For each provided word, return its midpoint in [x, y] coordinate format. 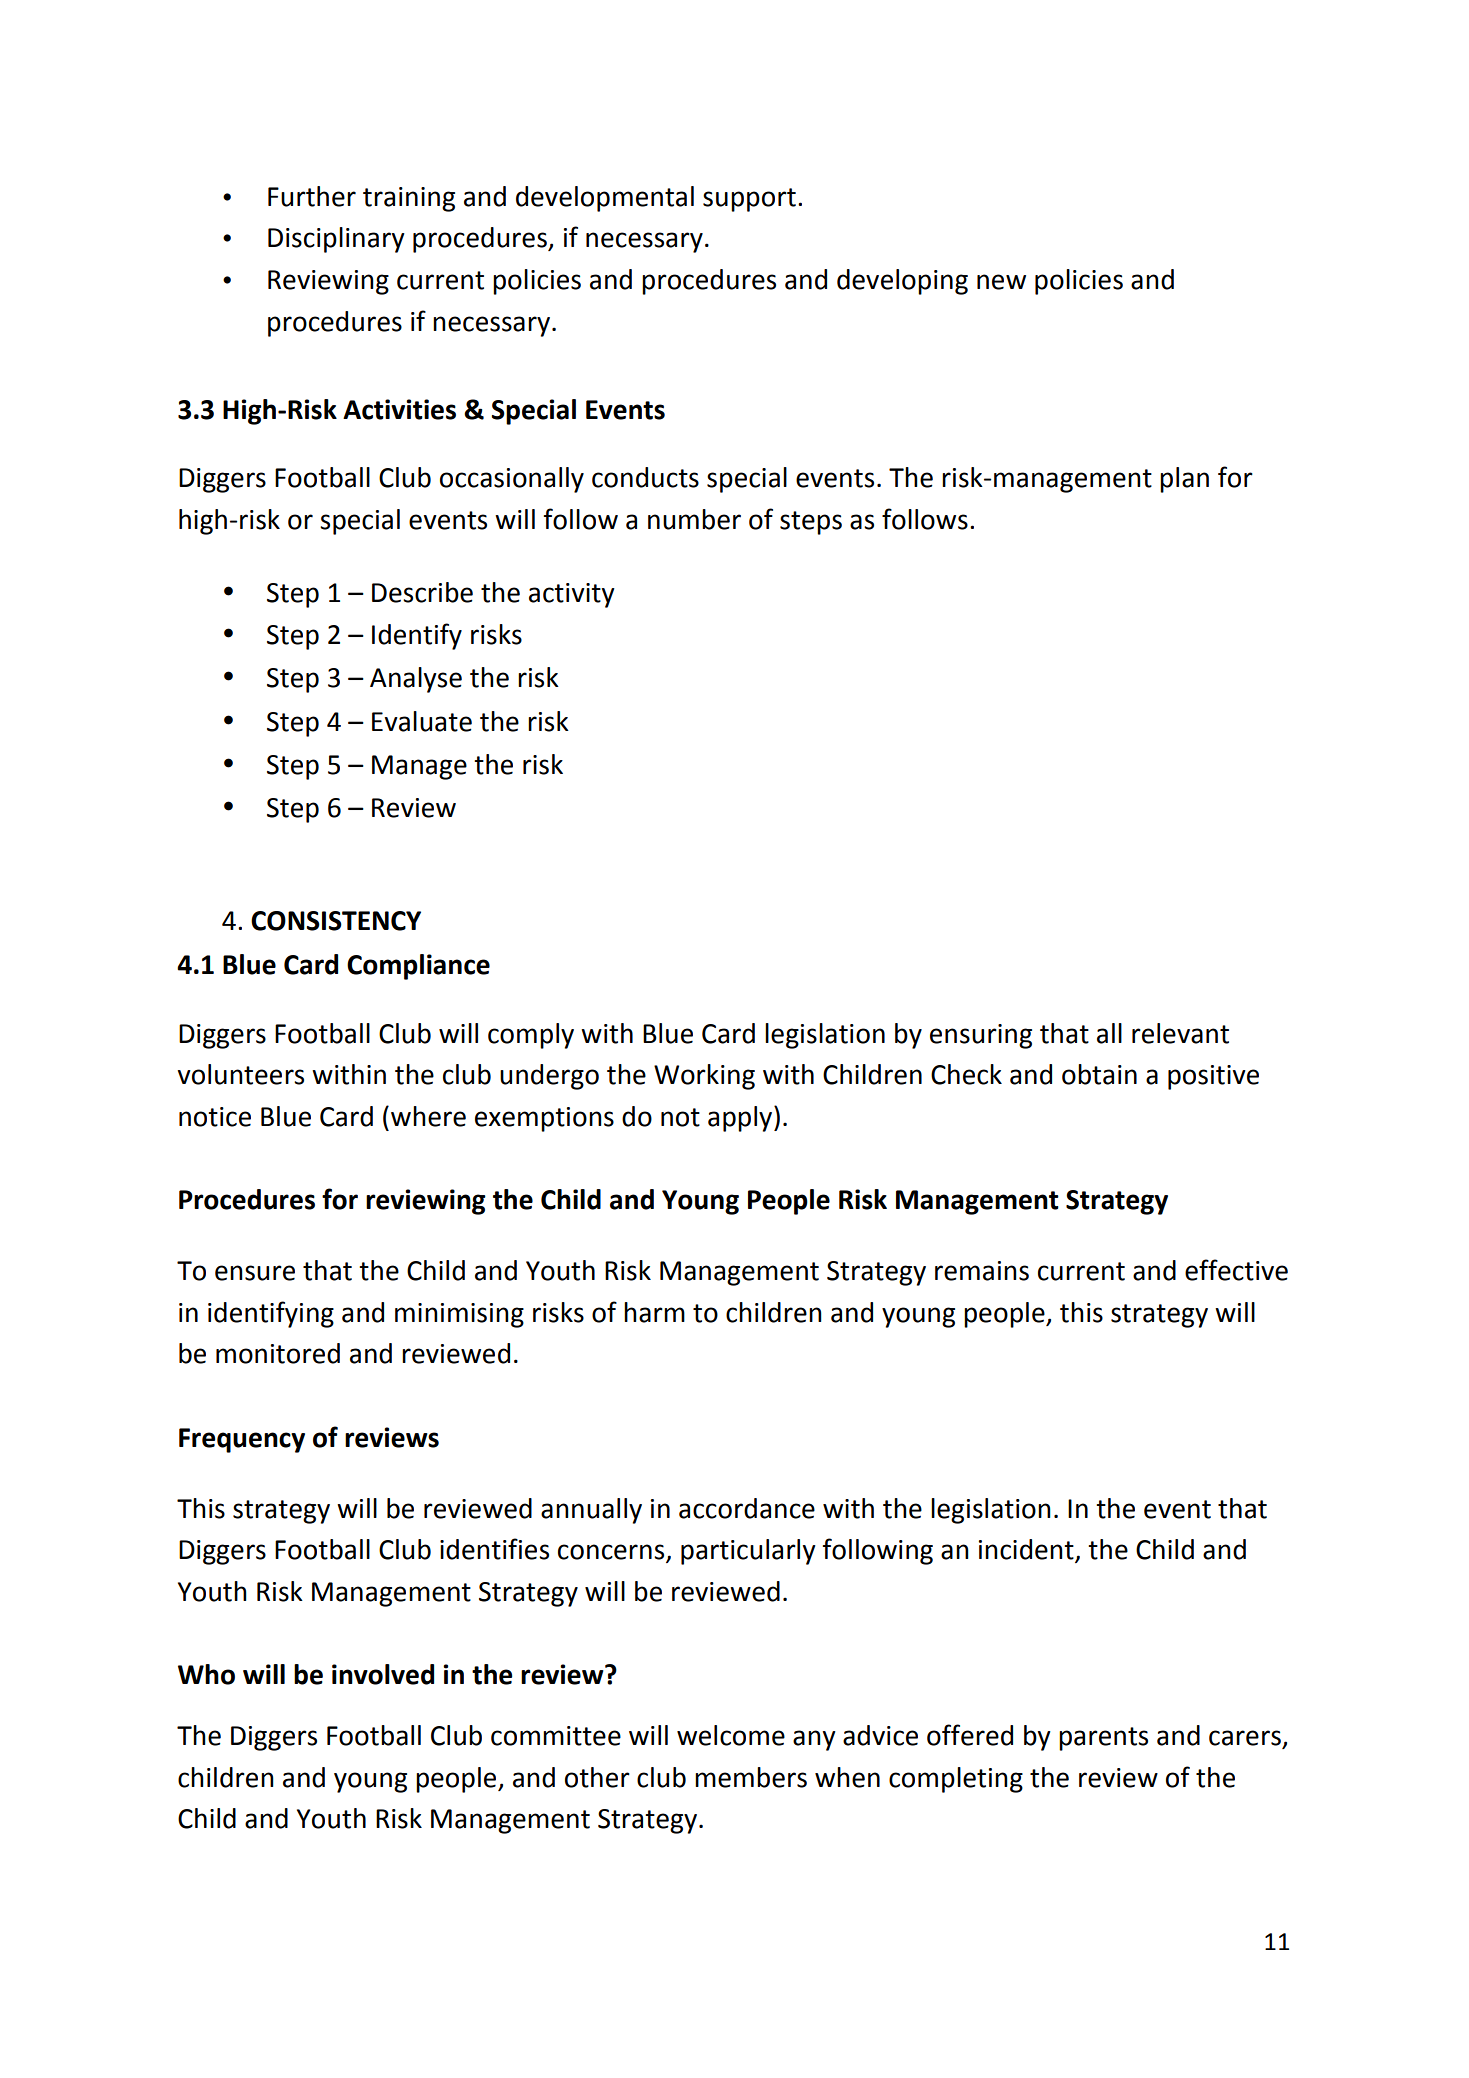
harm [654, 1312]
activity [572, 595]
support [749, 200]
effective [1236, 1270]
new [1001, 282]
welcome [731, 1735]
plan [1184, 480]
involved [383, 1674]
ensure [255, 1273]
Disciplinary [336, 240]
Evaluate [422, 721]
